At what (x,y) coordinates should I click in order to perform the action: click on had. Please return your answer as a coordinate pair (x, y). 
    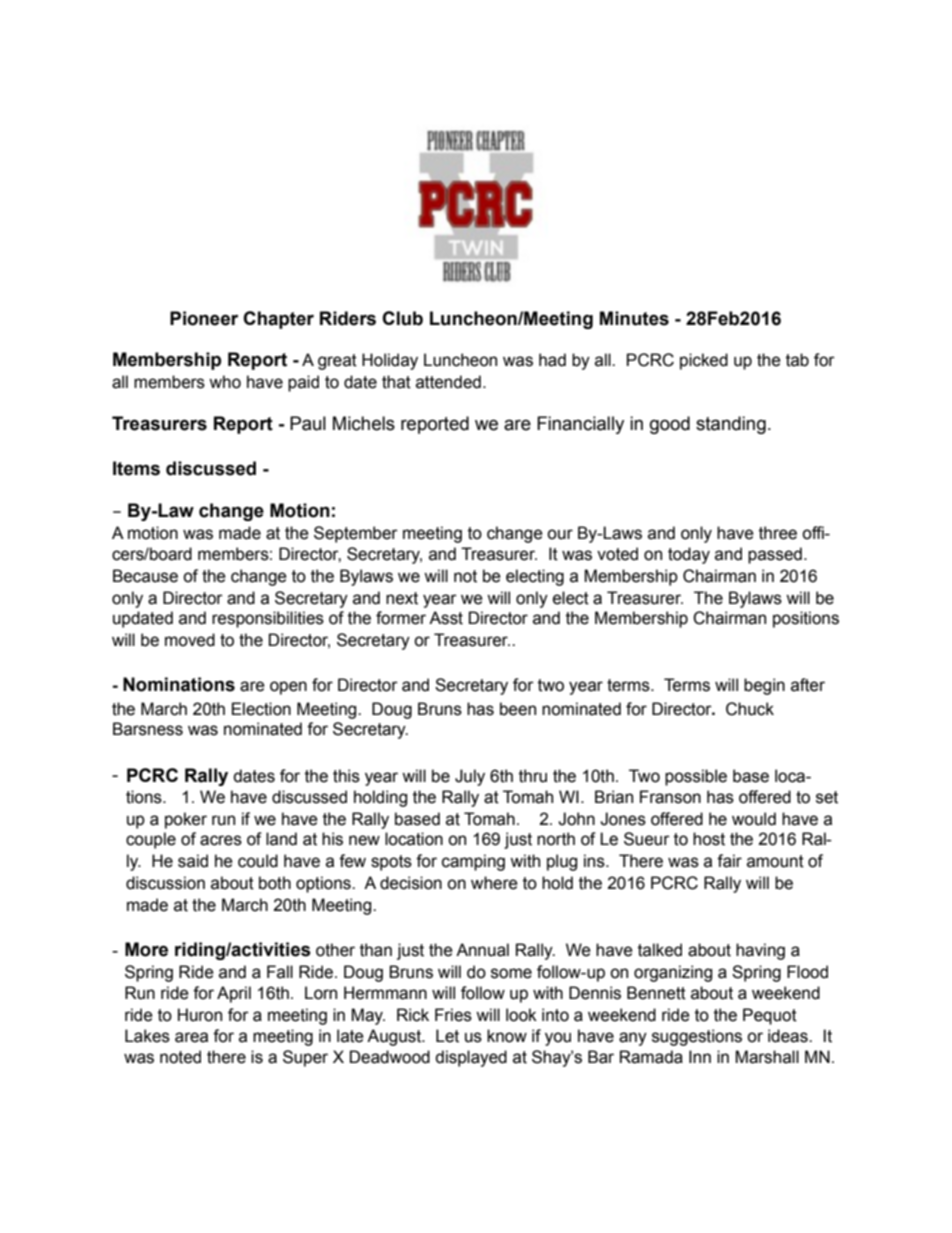
    Looking at the image, I should click on (552, 360).
